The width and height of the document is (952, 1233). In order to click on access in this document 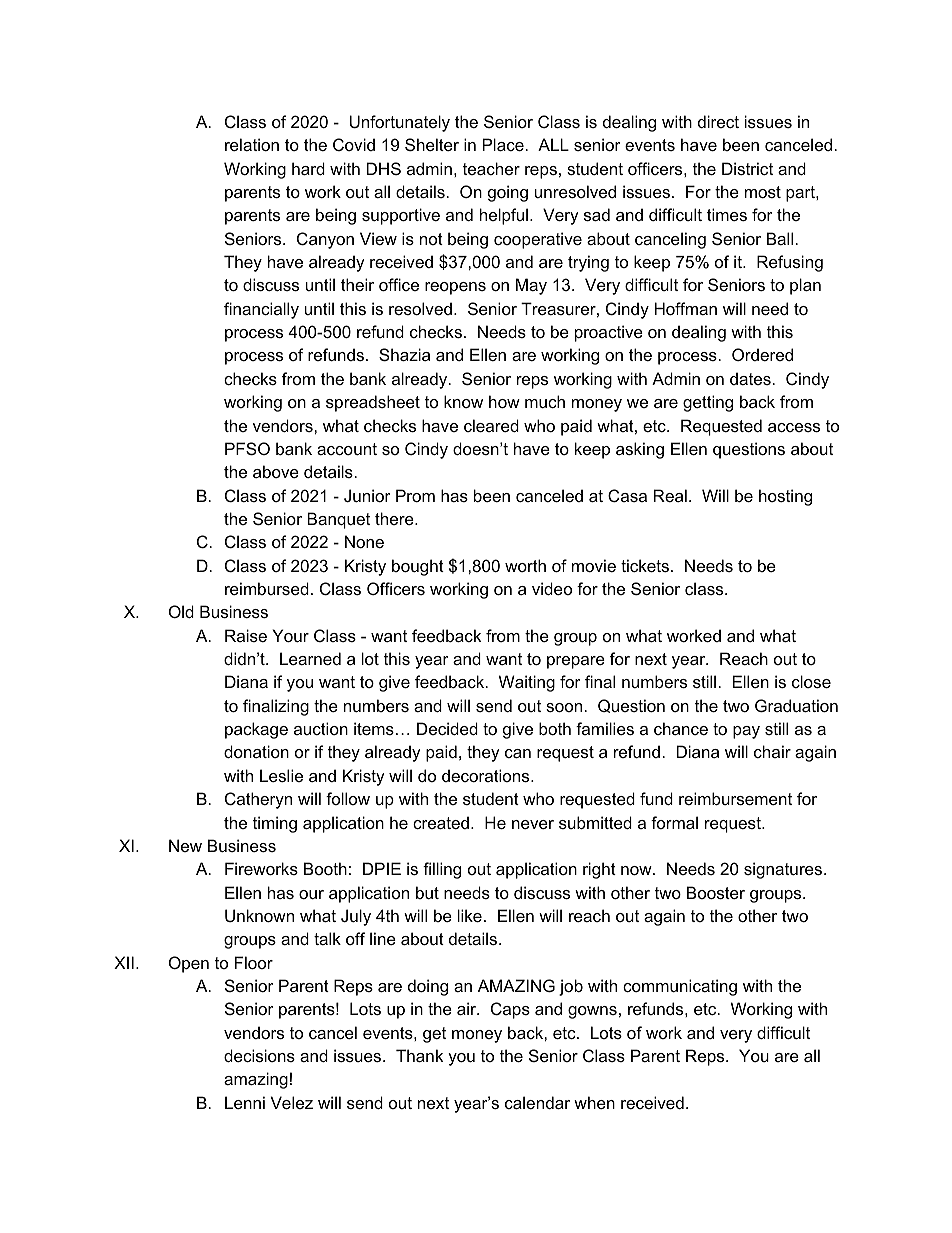, I will do `click(794, 427)`.
